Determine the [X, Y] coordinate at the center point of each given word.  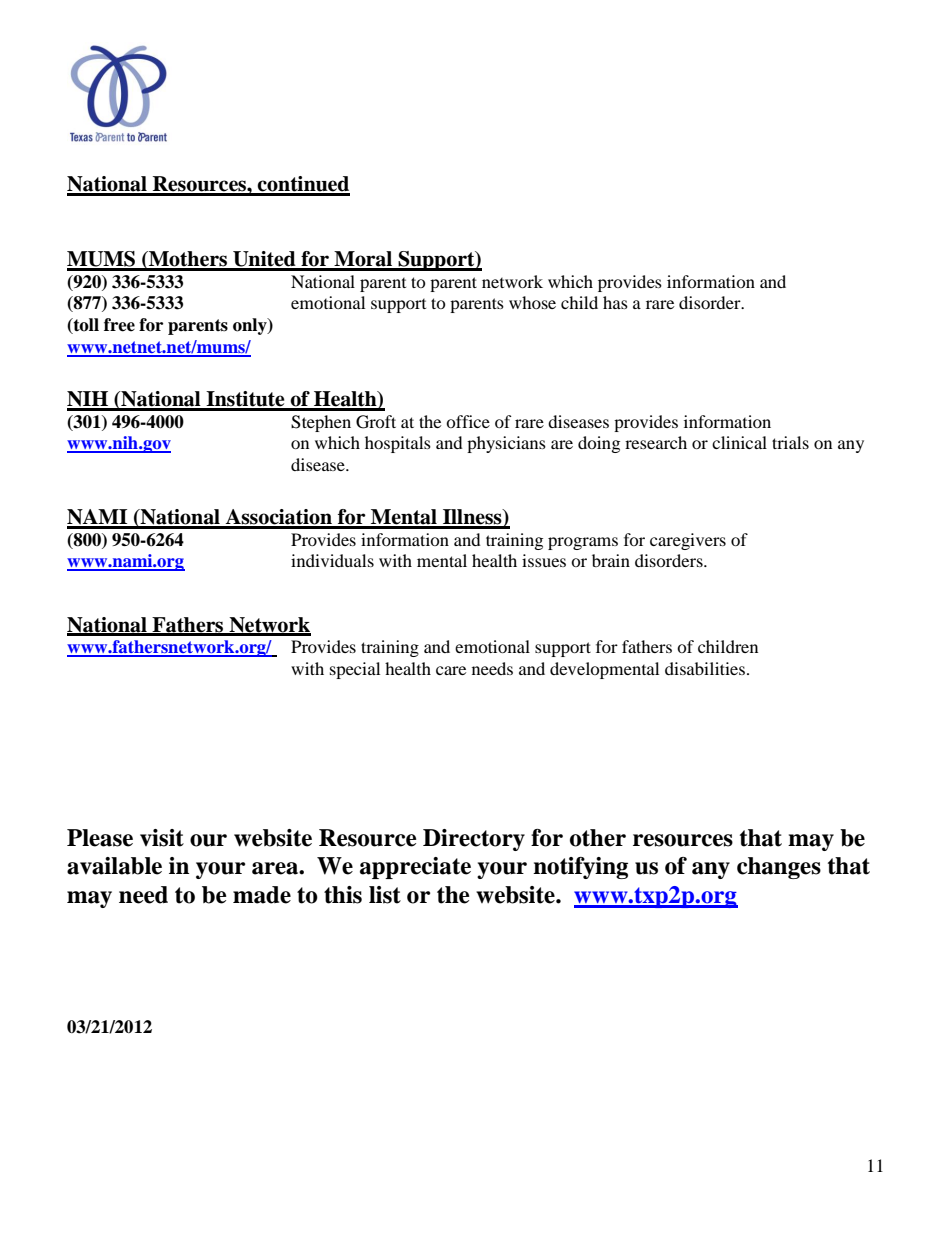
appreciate [415, 868]
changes [779, 868]
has [615, 302]
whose [532, 302]
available [114, 866]
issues [544, 560]
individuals [332, 560]
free [119, 325]
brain [611, 560]
